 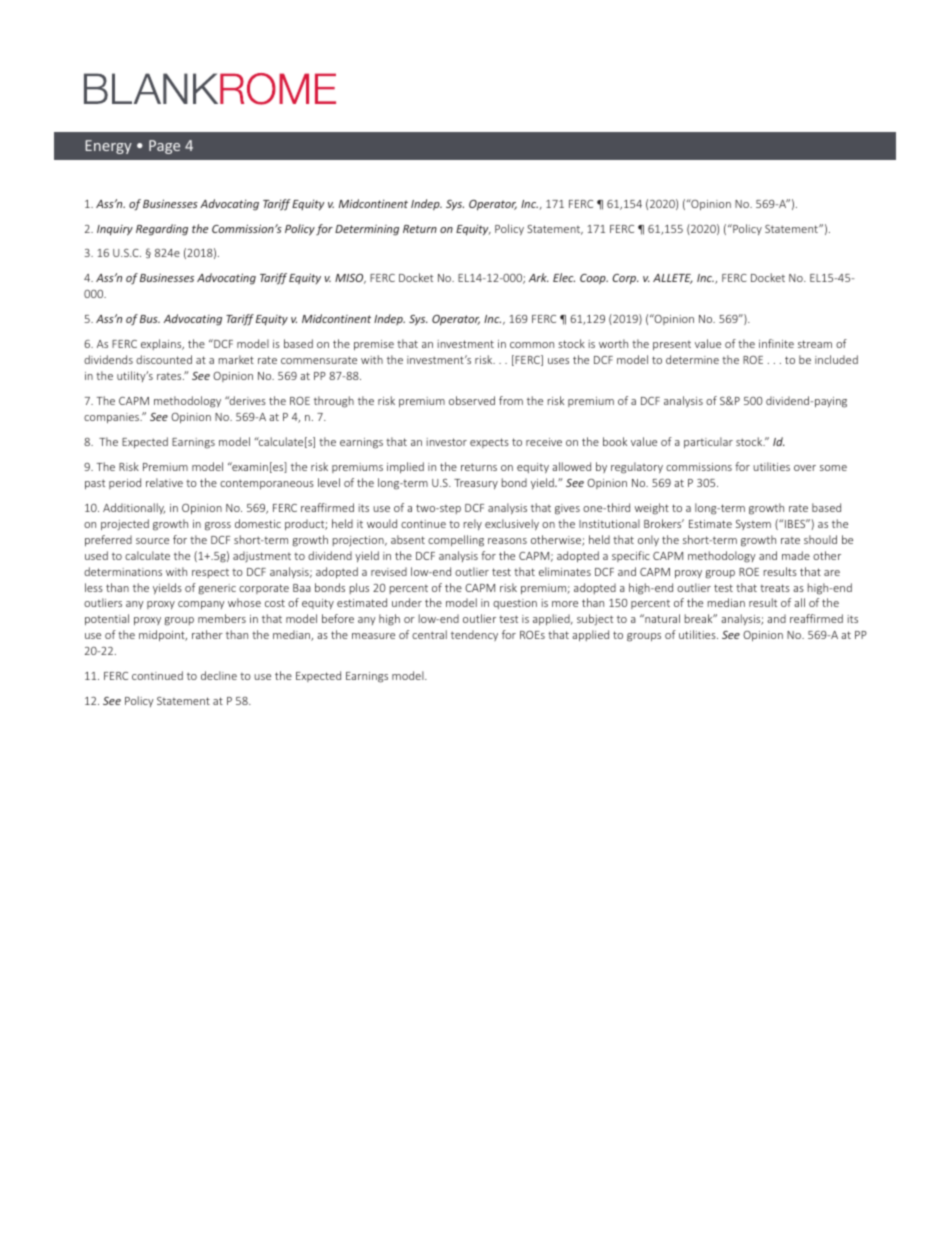 I want to click on made, so click(x=796, y=555).
